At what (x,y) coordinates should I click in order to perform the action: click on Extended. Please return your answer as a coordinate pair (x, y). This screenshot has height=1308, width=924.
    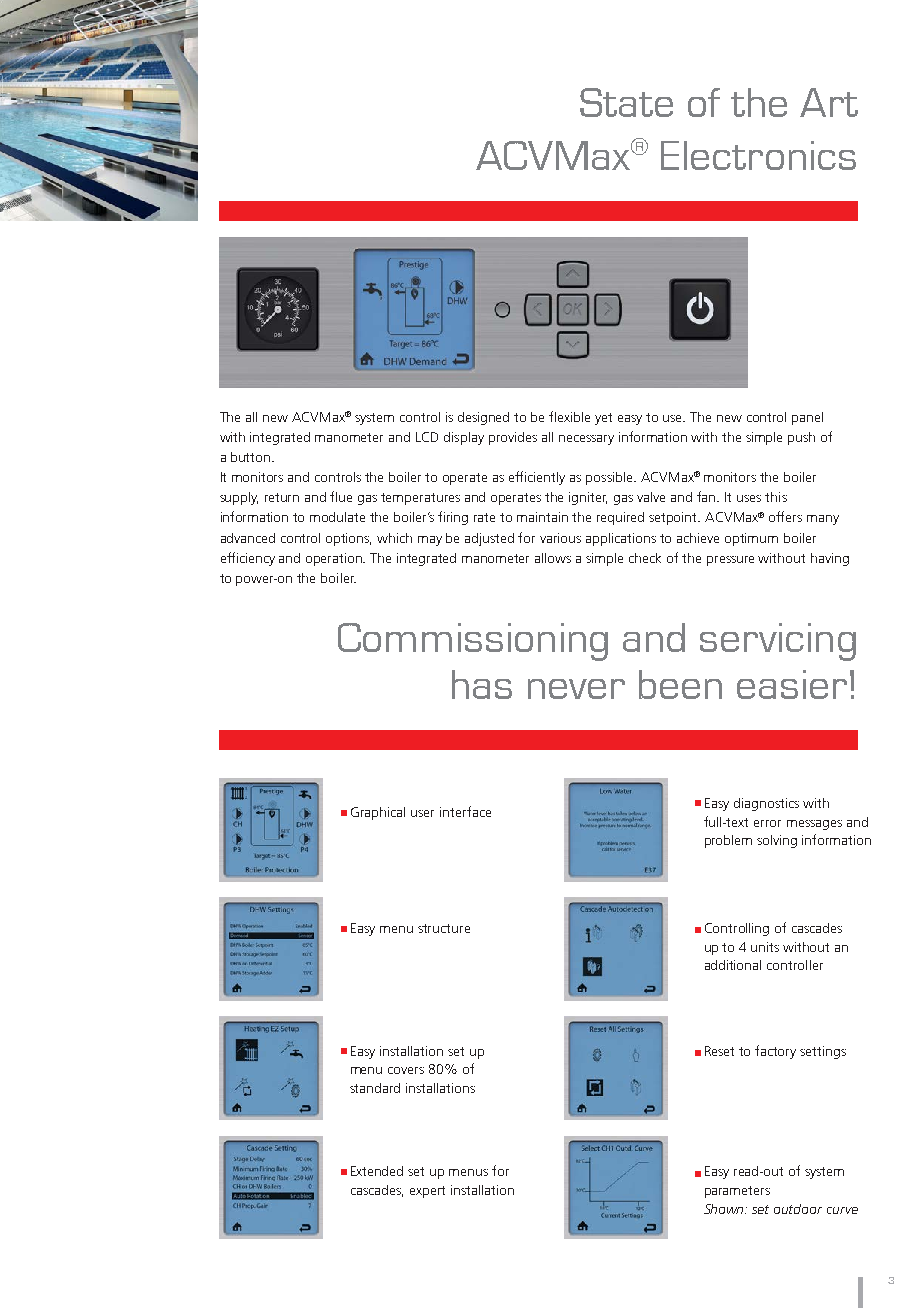
    Looking at the image, I should click on (377, 1171).
